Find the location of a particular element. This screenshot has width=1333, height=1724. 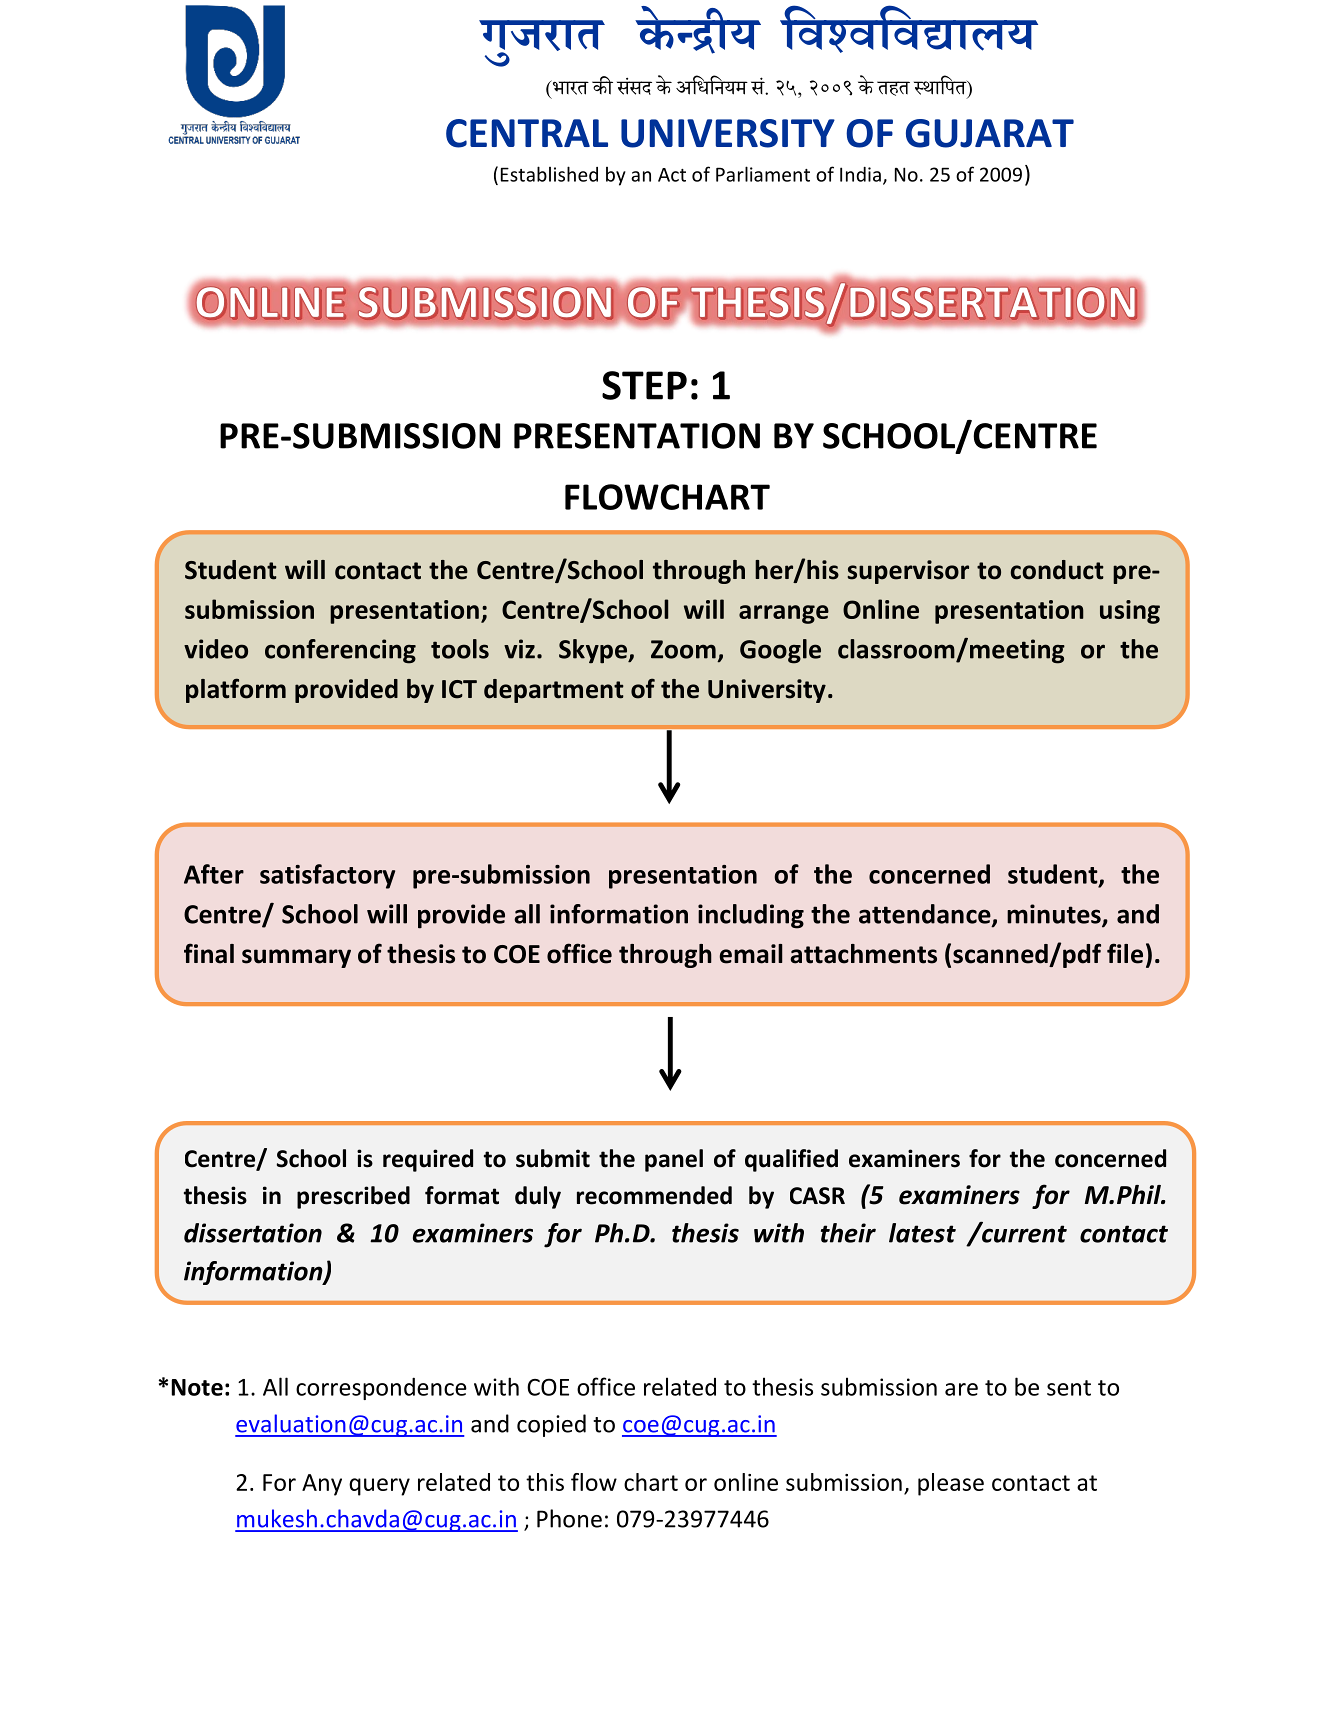

summary is located at coordinates (296, 958).
